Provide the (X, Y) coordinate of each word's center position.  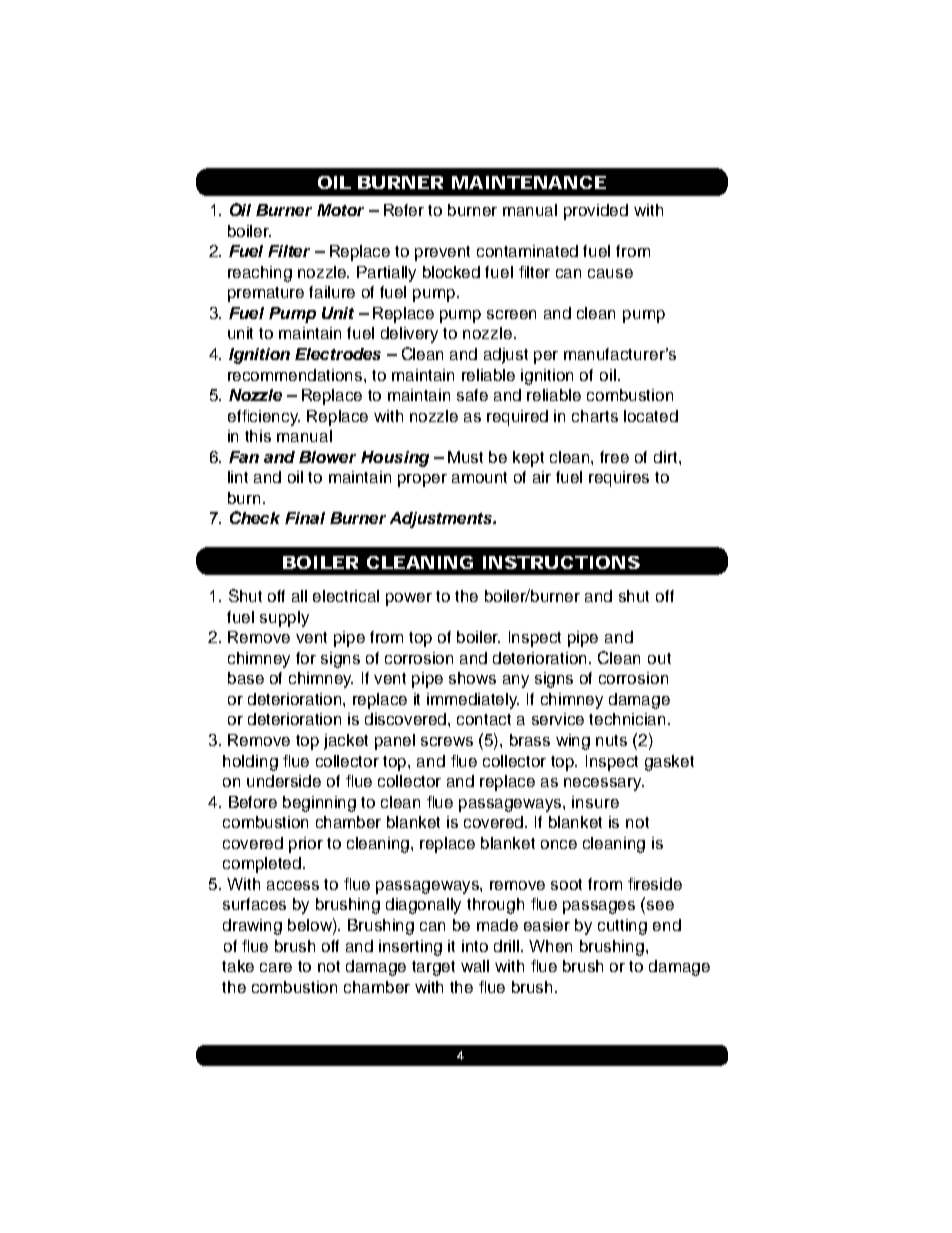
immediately (473, 701)
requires (619, 479)
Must (465, 457)
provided (596, 212)
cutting (622, 927)
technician (629, 719)
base (246, 678)
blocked (451, 272)
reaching (260, 274)
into (475, 946)
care (276, 967)
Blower (327, 457)
